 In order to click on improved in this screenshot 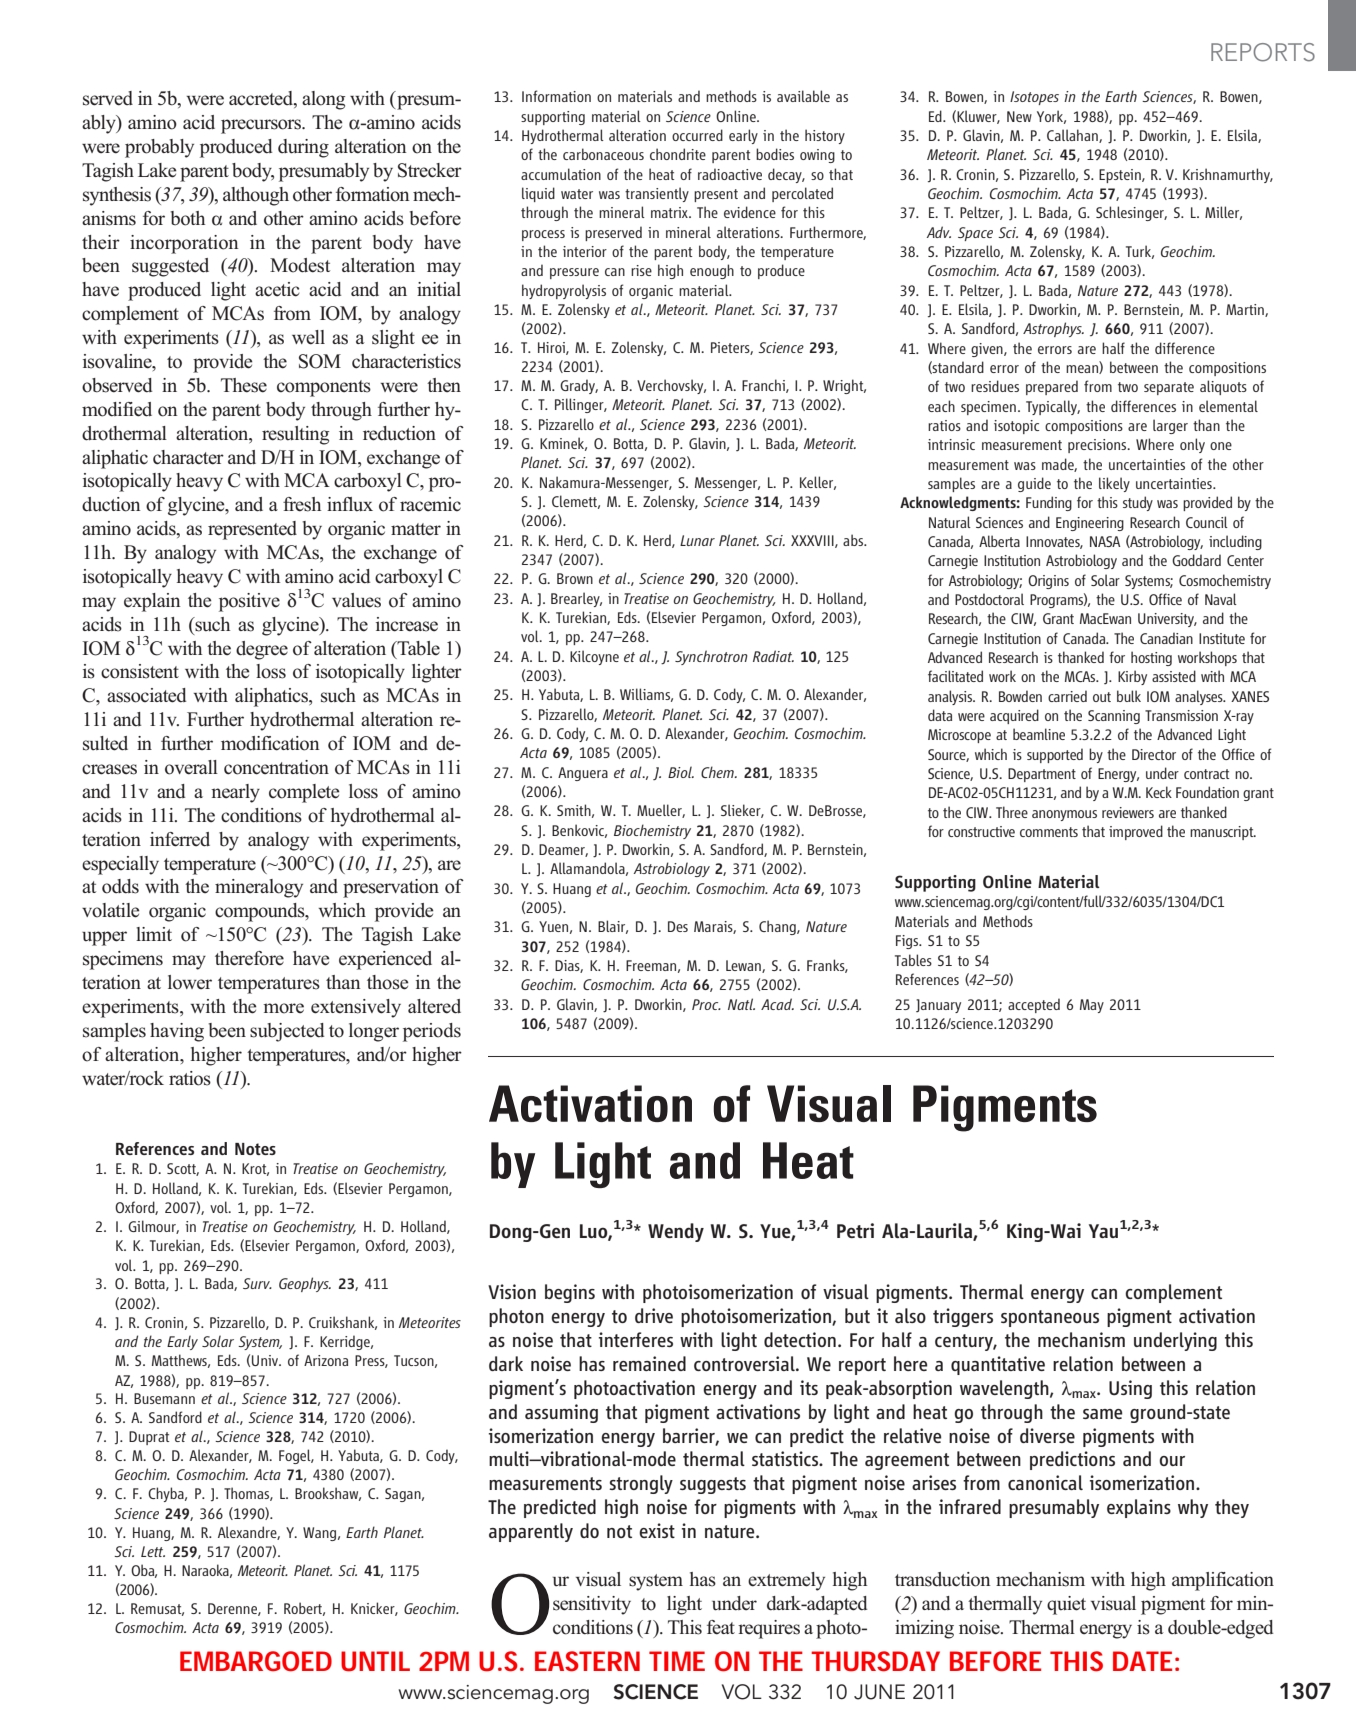, I will do `click(1136, 832)`.
